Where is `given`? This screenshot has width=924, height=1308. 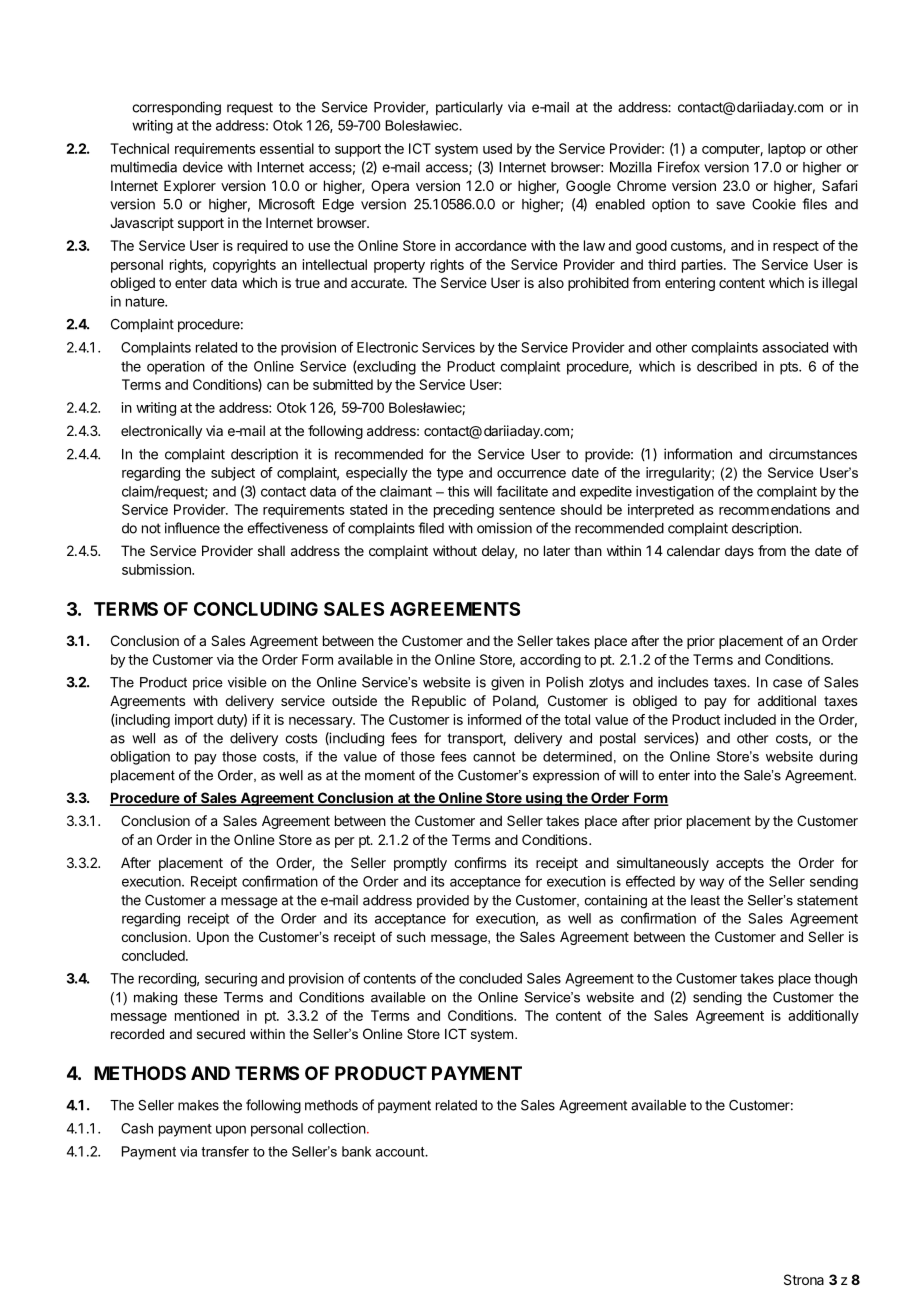
given is located at coordinates (507, 683).
